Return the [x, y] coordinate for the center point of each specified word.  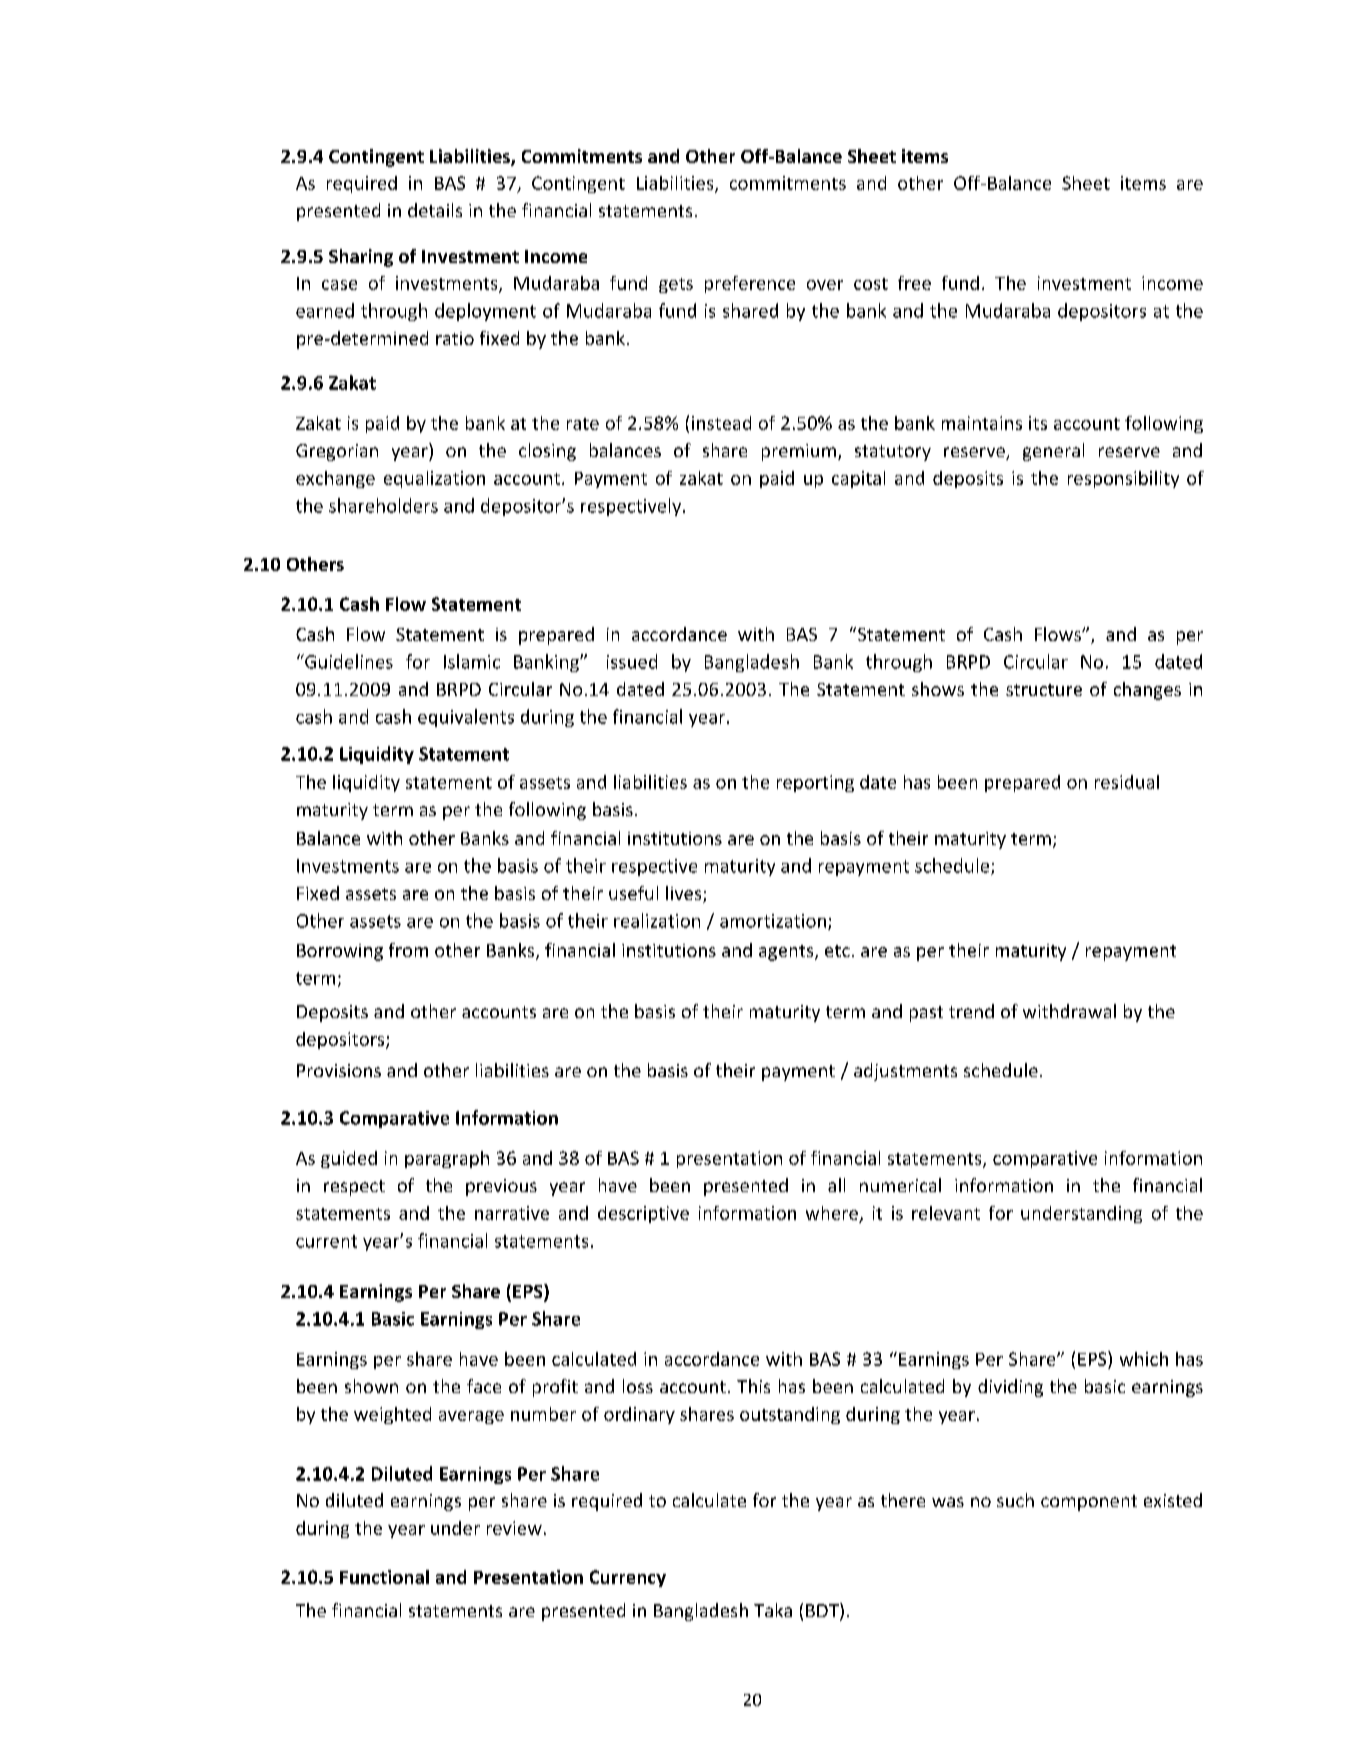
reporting [815, 783]
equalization [434, 479]
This [753, 1386]
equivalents [466, 718]
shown [371, 1386]
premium [799, 452]
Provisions [339, 1070]
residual [1127, 782]
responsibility [1123, 479]
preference [750, 284]
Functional [384, 1577]
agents [787, 953]
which [1144, 1359]
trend [971, 1011]
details [435, 210]
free [914, 283]
